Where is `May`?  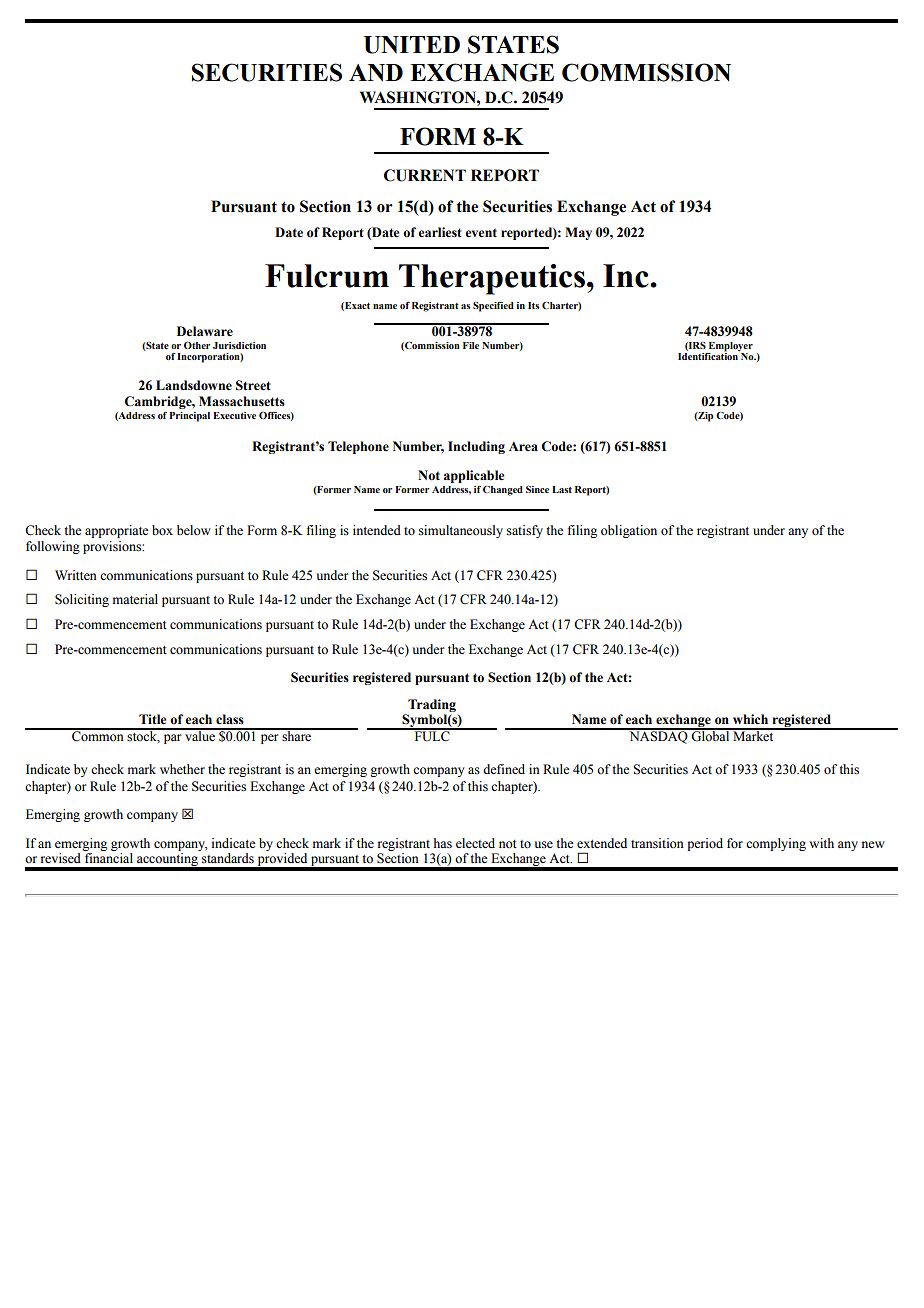
May is located at coordinates (578, 233).
